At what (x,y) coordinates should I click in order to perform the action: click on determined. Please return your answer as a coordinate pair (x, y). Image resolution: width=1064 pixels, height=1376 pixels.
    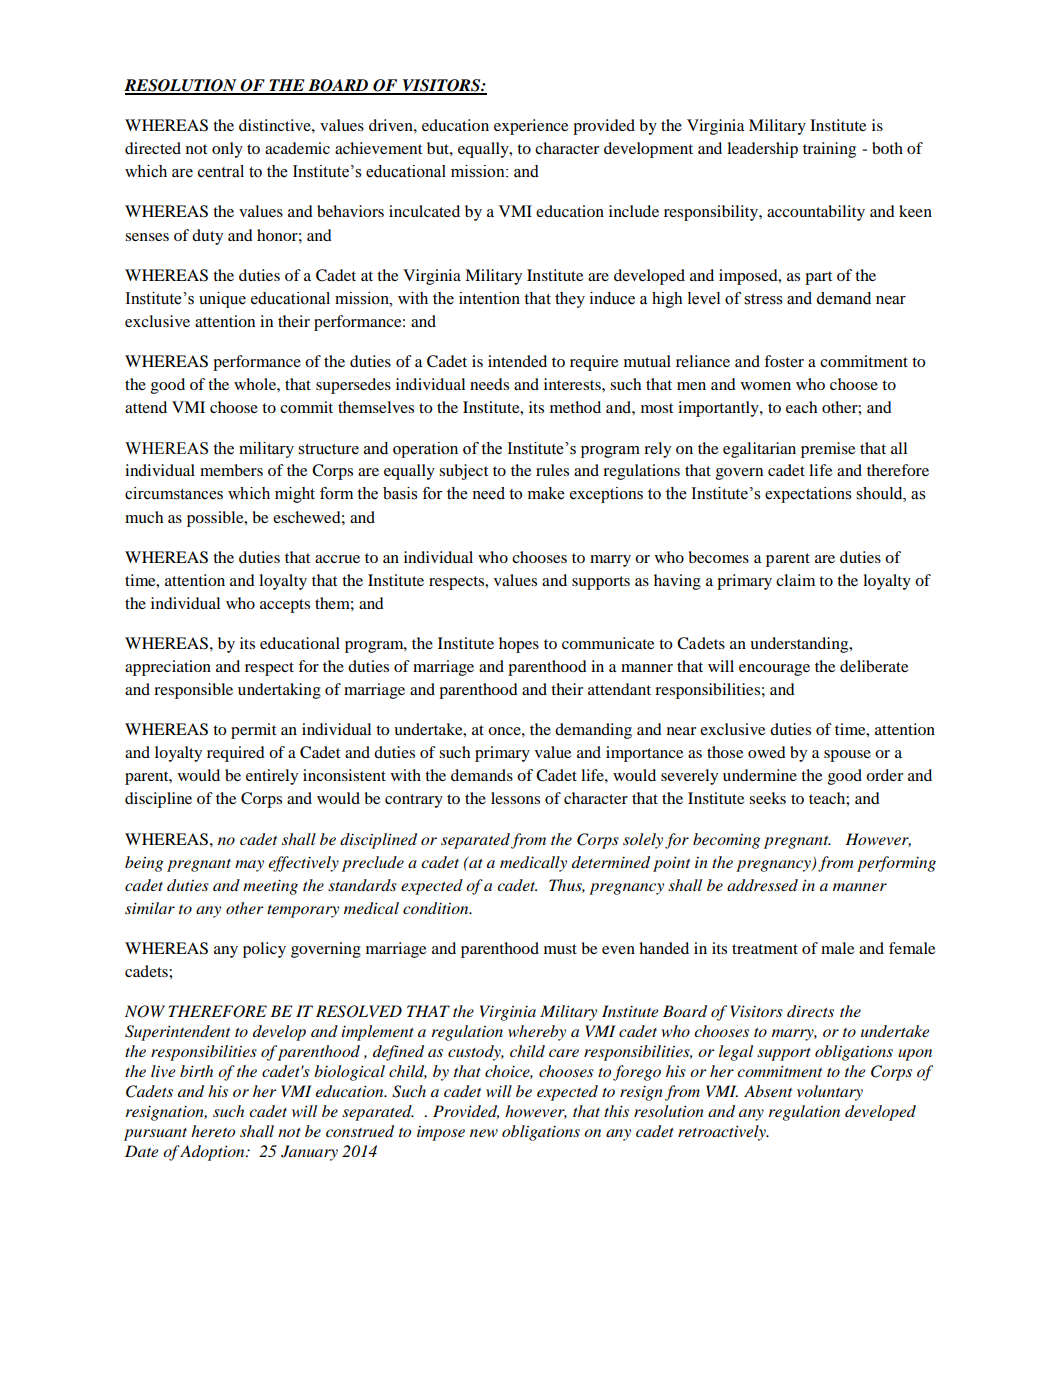
    Looking at the image, I should click on (611, 862).
